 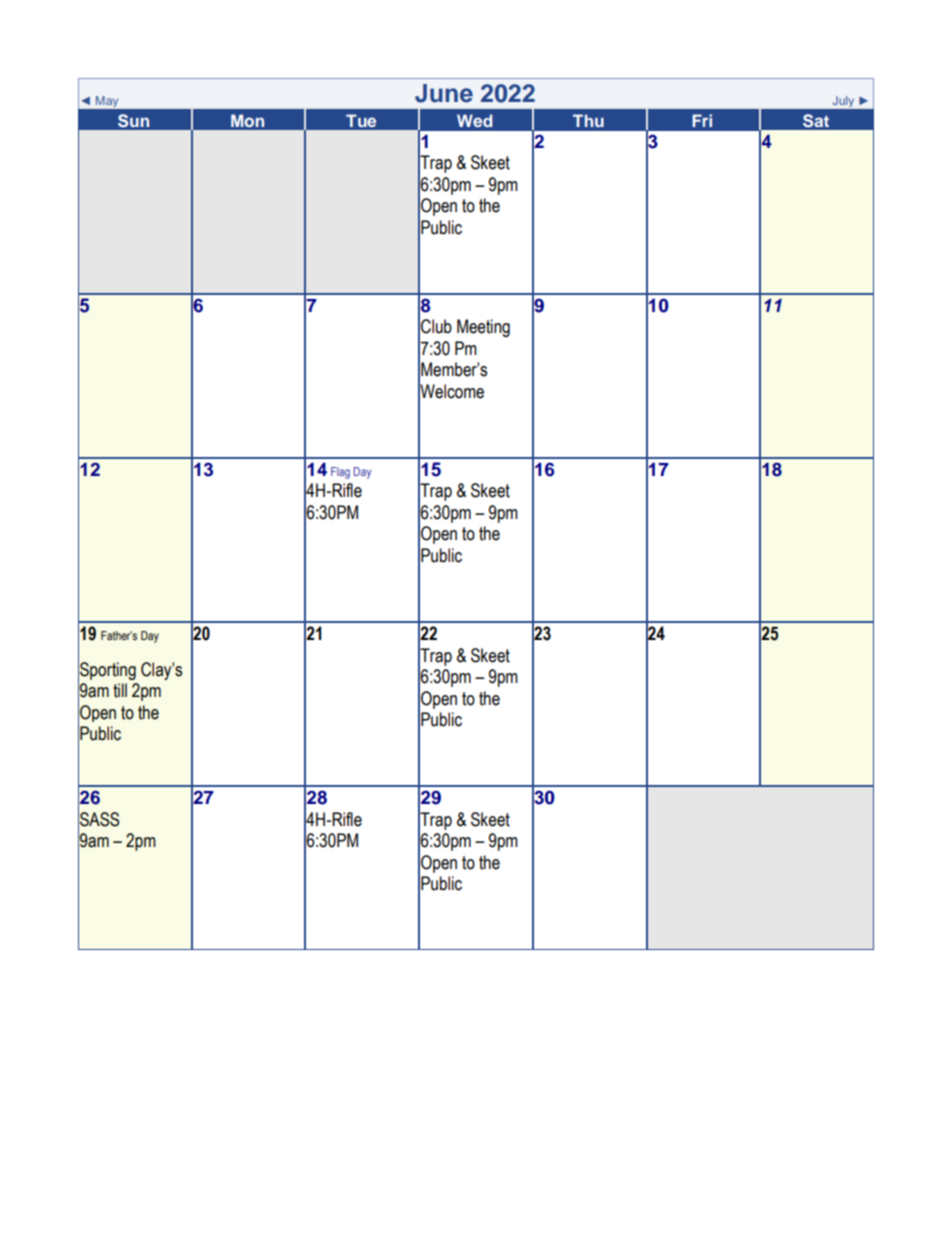 I want to click on Fri, so click(x=702, y=120).
